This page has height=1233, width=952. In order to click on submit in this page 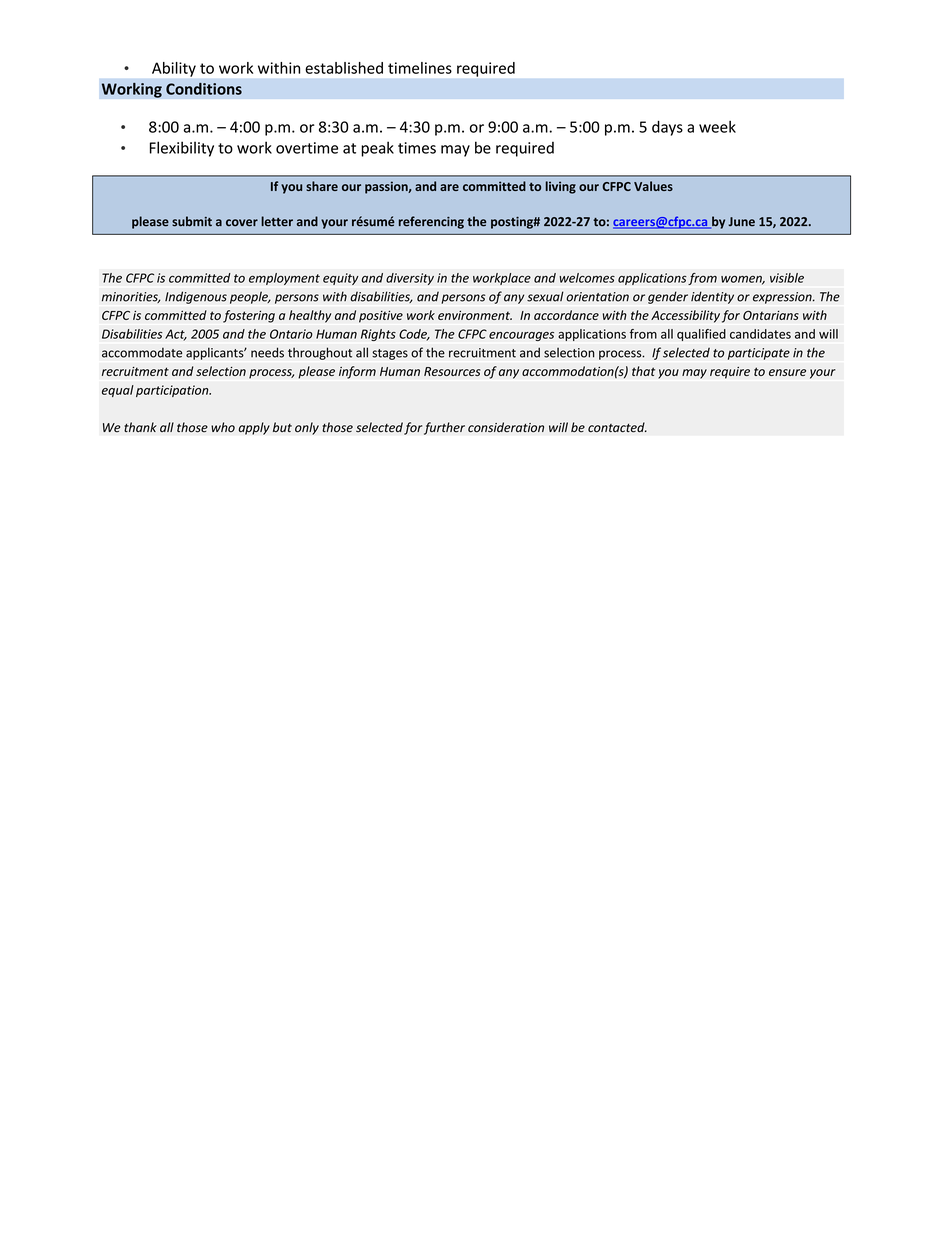, I will do `click(192, 221)`.
